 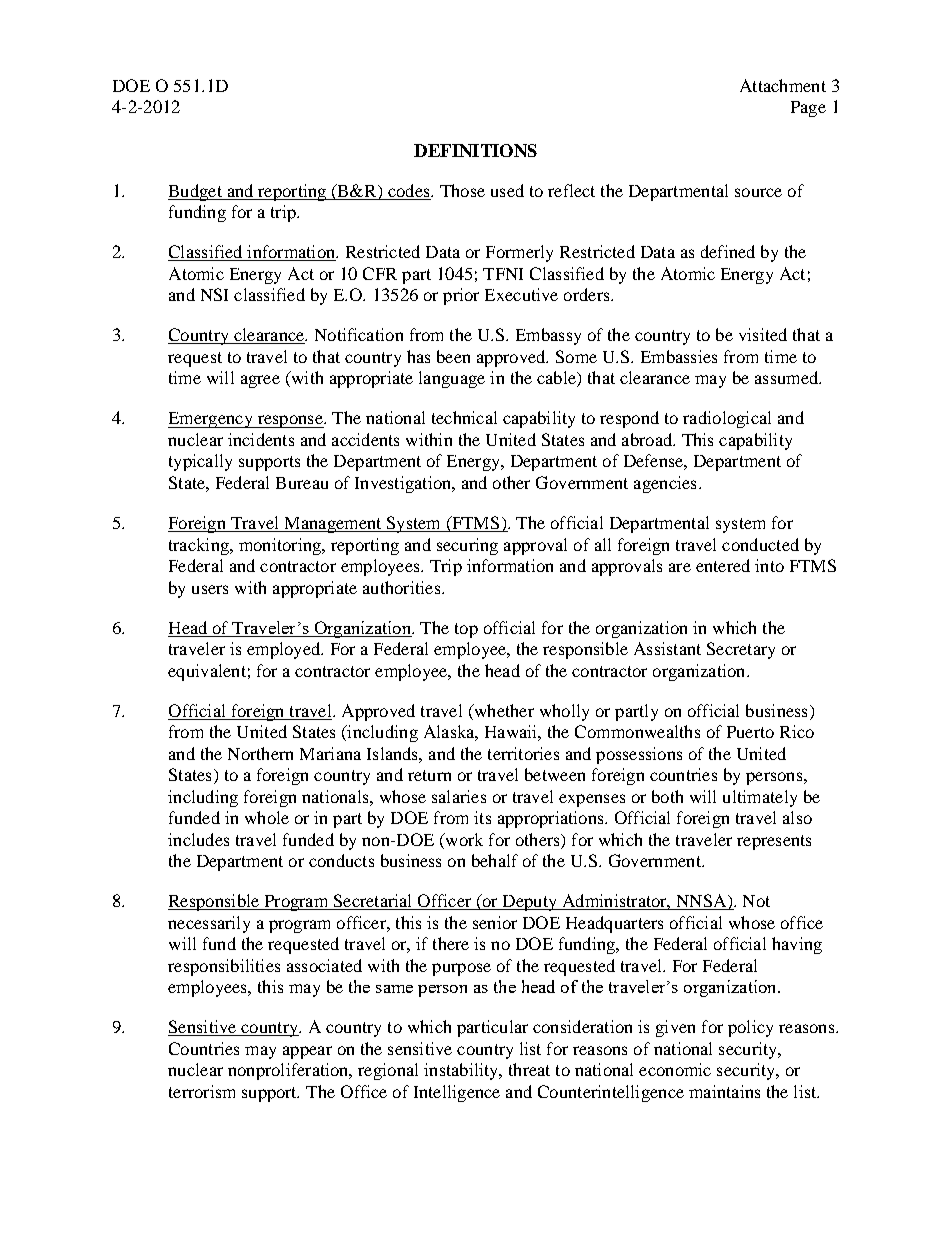 I want to click on entered, so click(x=723, y=565).
